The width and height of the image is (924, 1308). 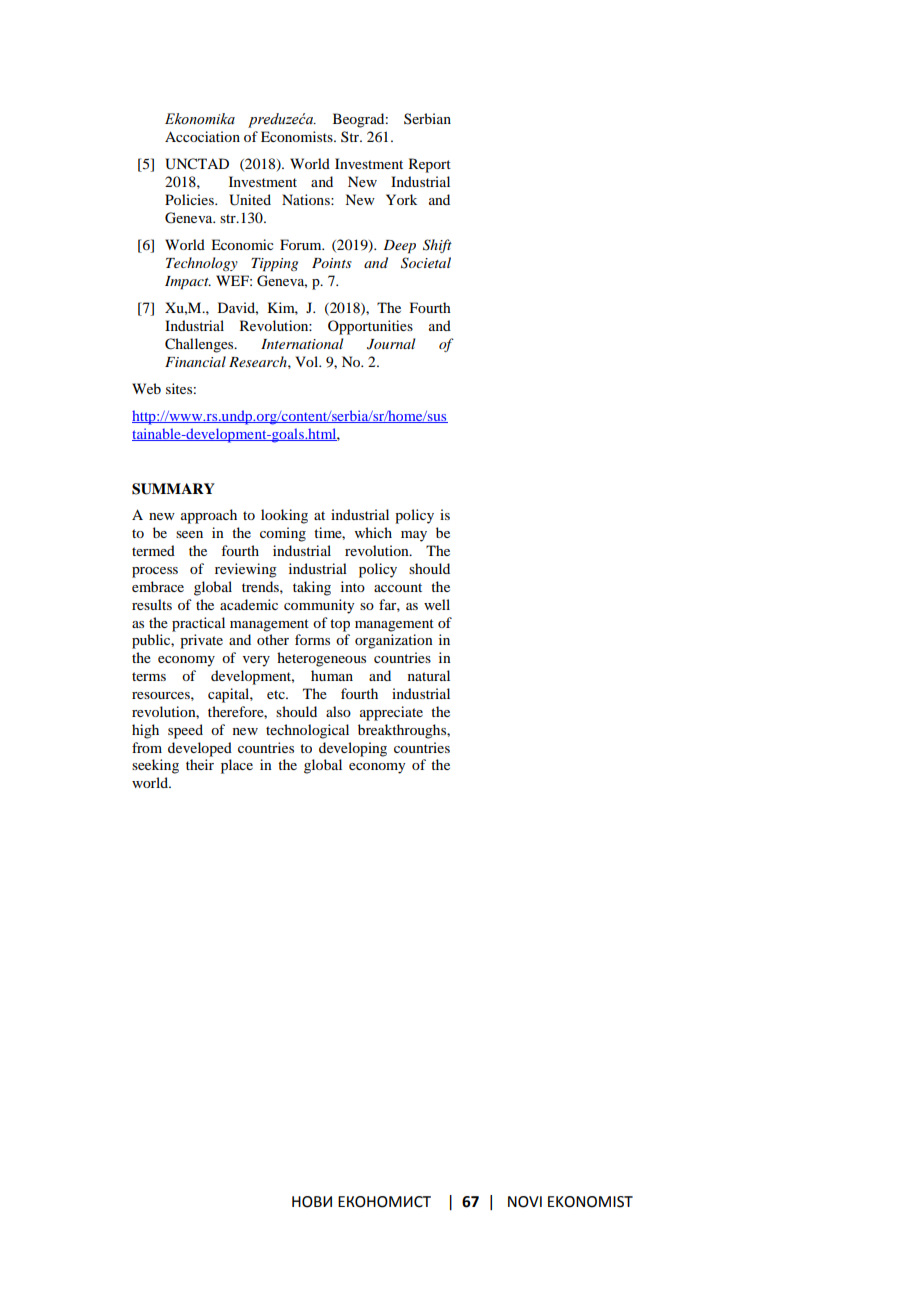 What do you see at coordinates (373, 532) in the image?
I see `which` at bounding box center [373, 532].
